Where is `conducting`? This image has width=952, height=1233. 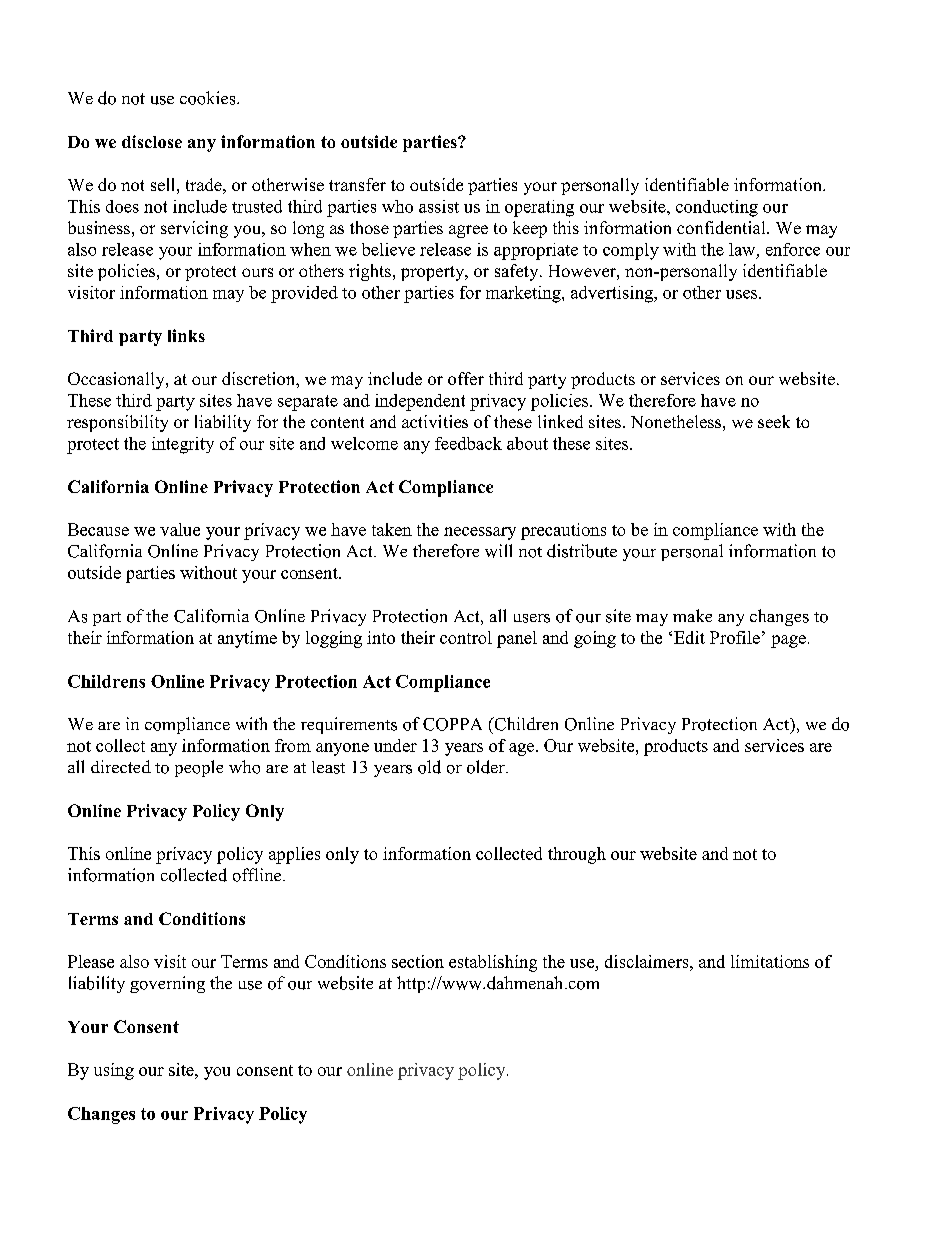 conducting is located at coordinates (717, 208).
